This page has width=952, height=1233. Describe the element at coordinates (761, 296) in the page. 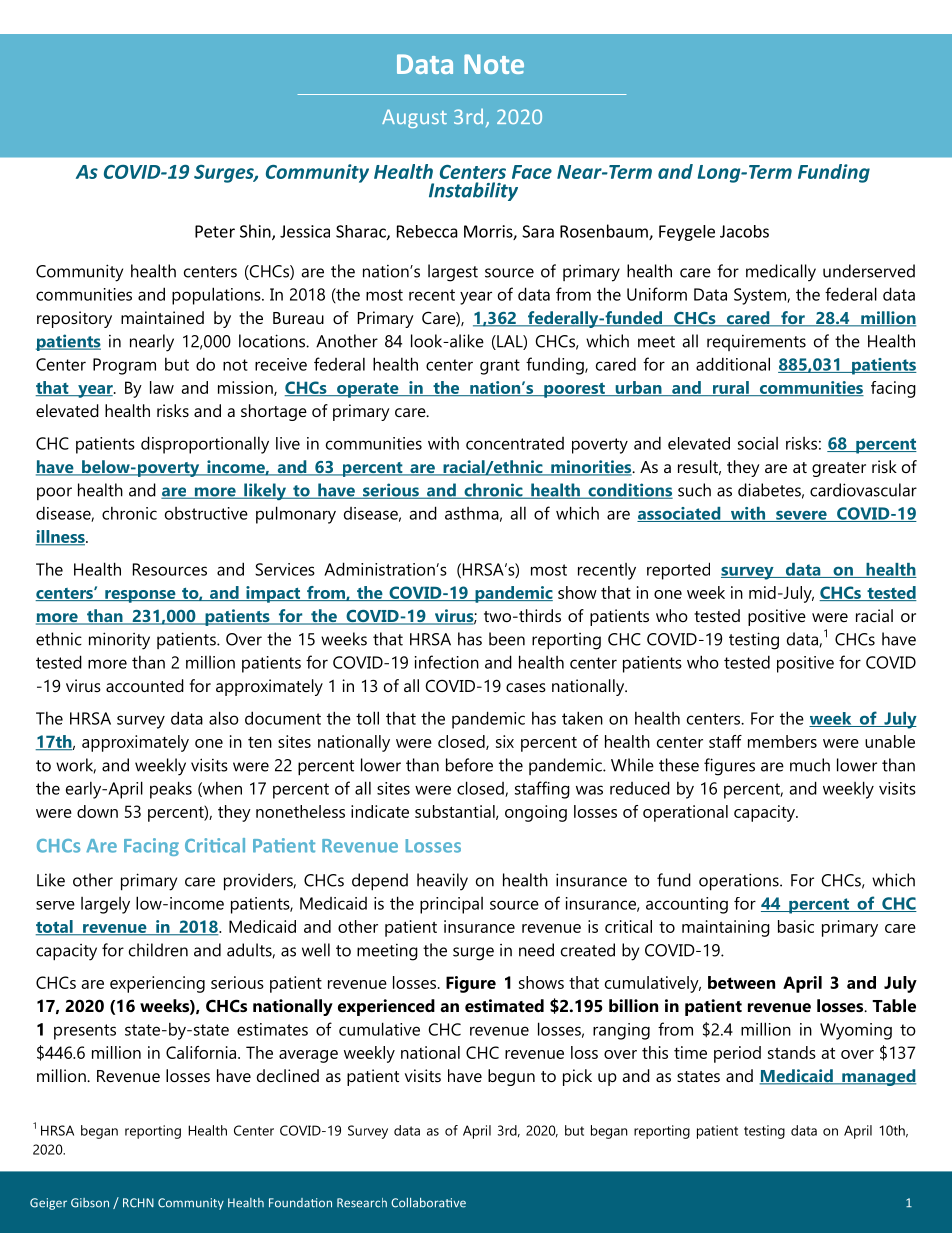

I see `System` at that location.
